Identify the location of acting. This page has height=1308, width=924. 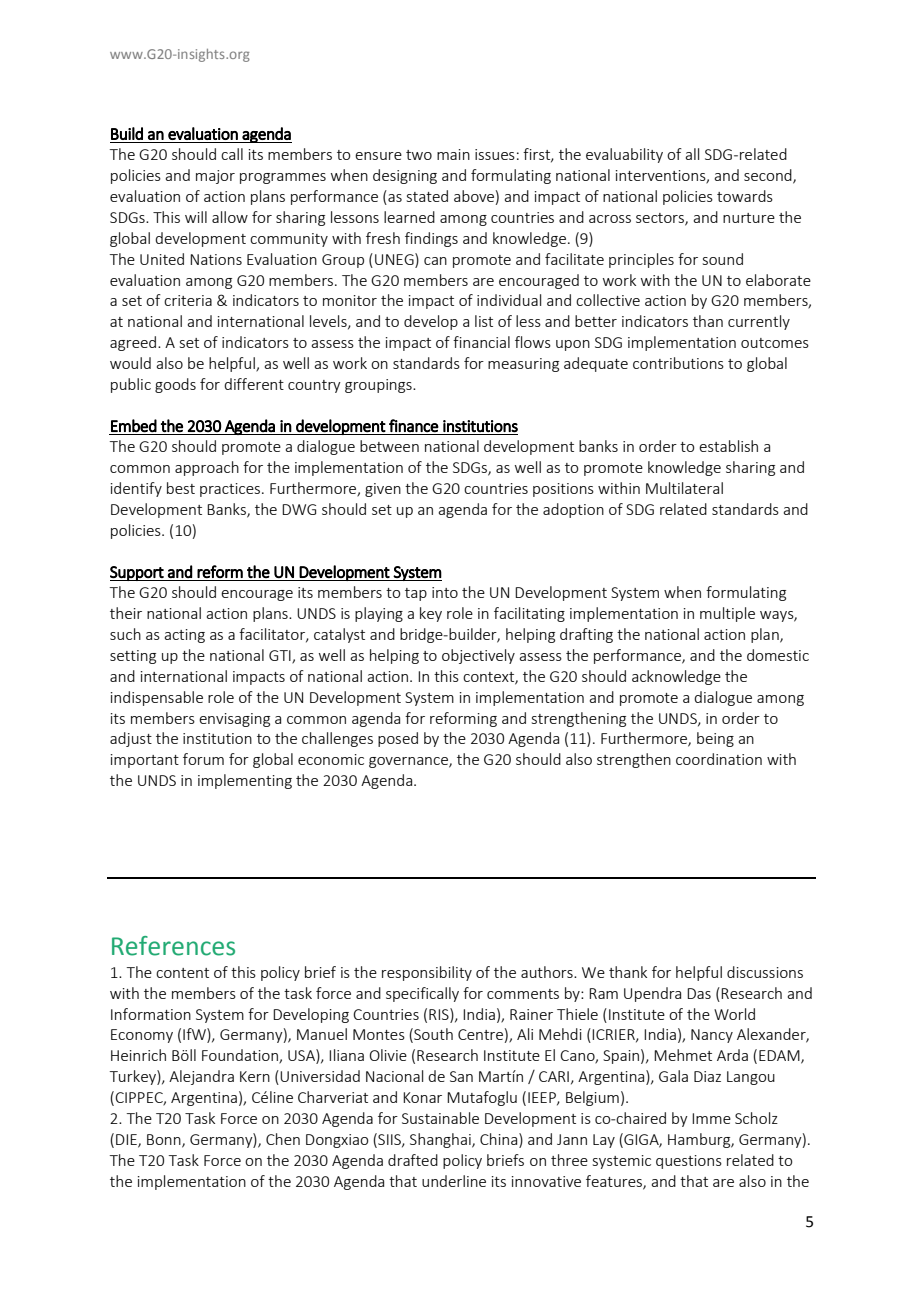
(184, 636).
